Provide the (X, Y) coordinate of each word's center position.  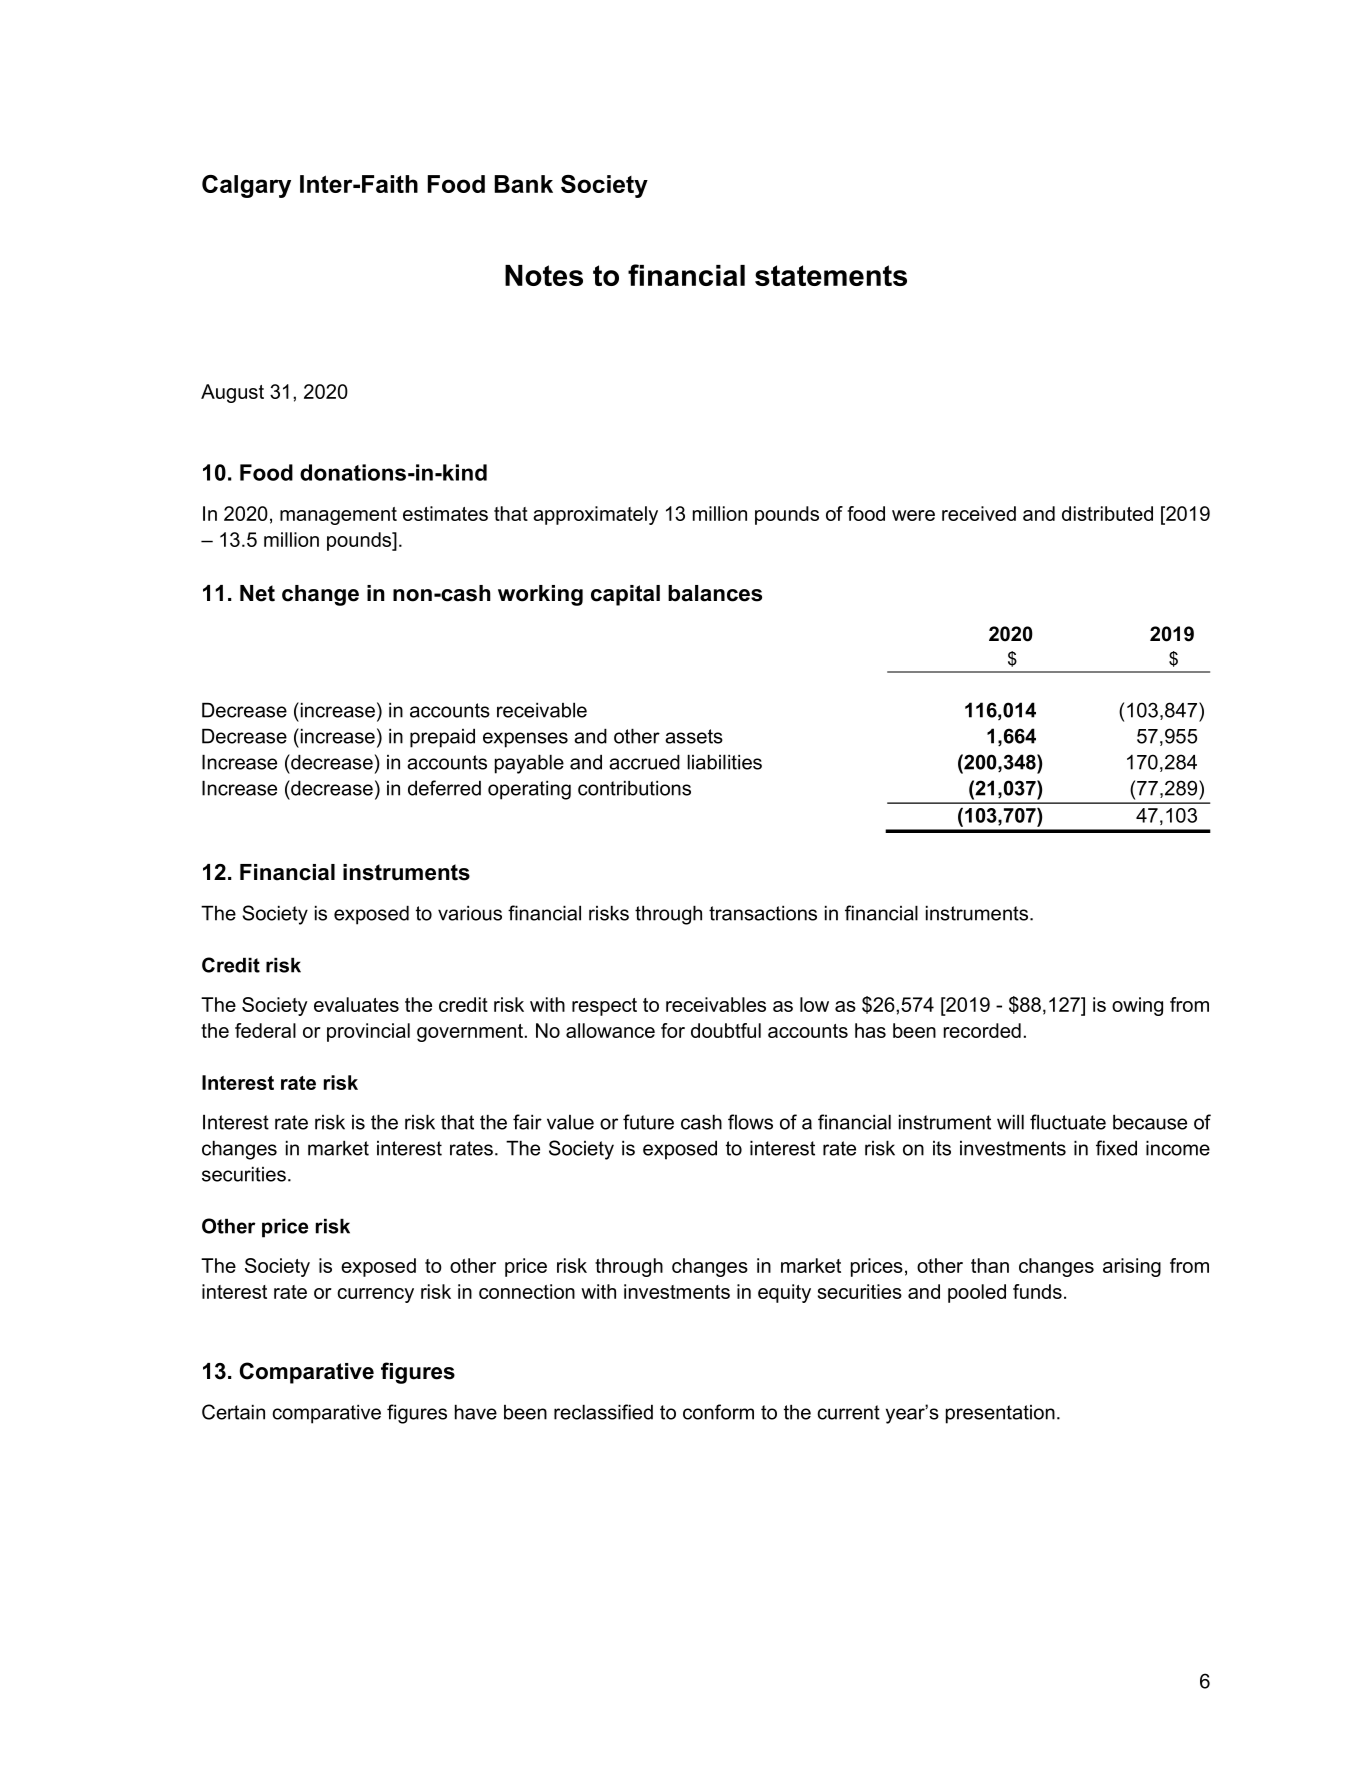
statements (831, 275)
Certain (233, 1412)
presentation (1000, 1414)
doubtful (726, 1030)
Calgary (246, 186)
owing (1137, 1006)
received (979, 513)
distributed (1107, 513)
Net (257, 593)
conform (718, 1412)
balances (715, 593)
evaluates (356, 1004)
